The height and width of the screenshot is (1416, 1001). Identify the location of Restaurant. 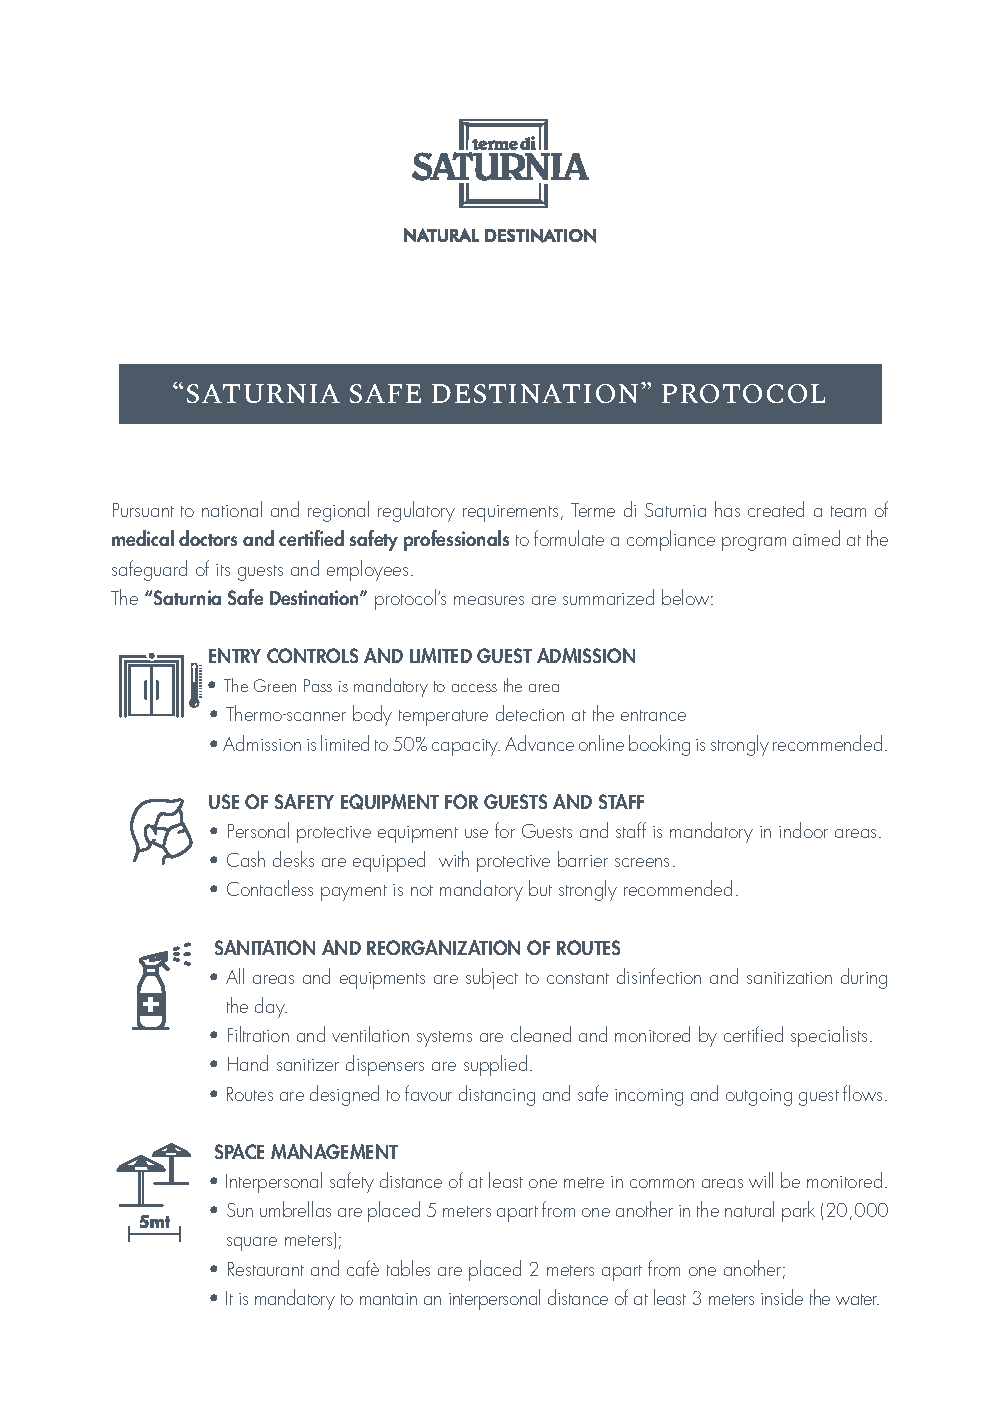
(266, 1269).
